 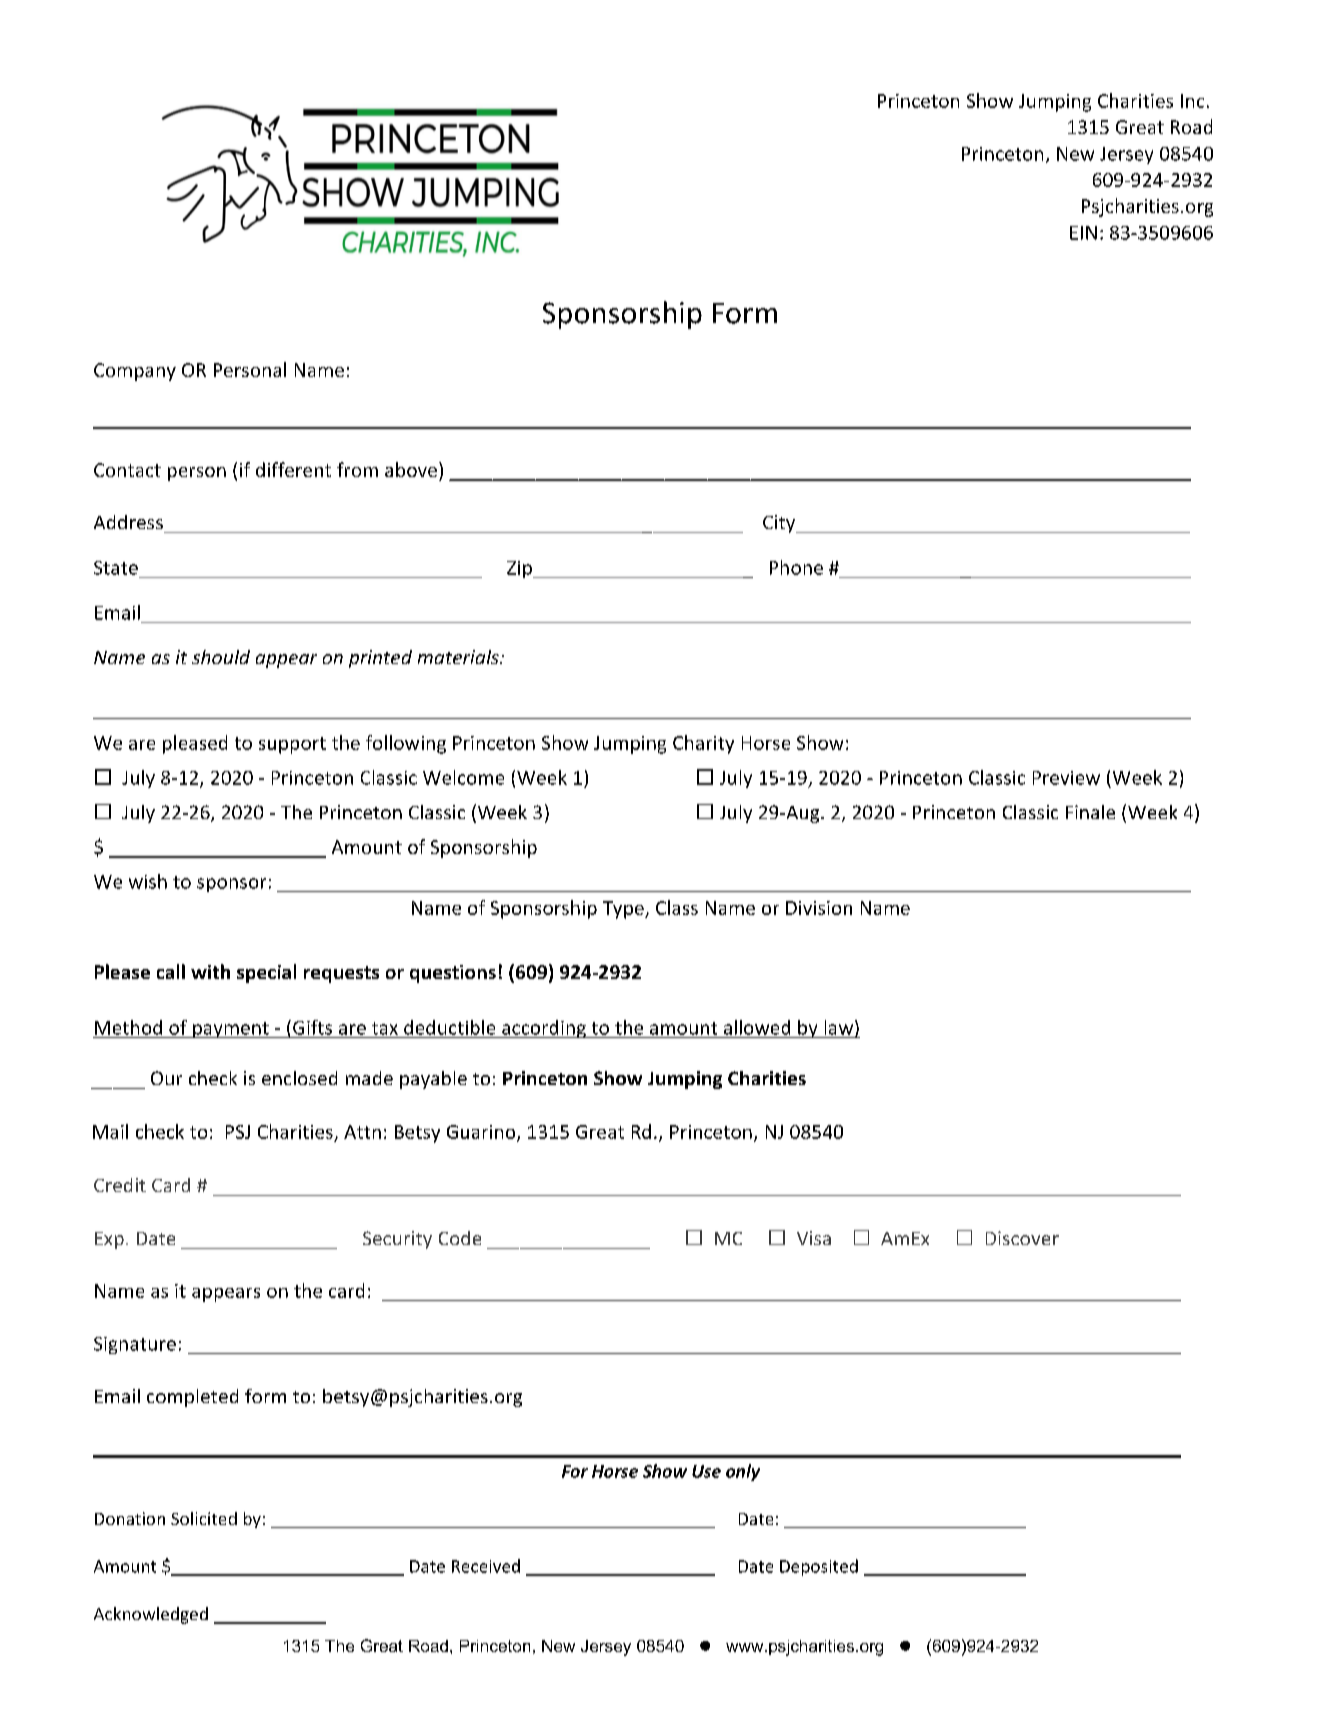 What do you see at coordinates (1083, 233) in the image?
I see `EIN` at bounding box center [1083, 233].
